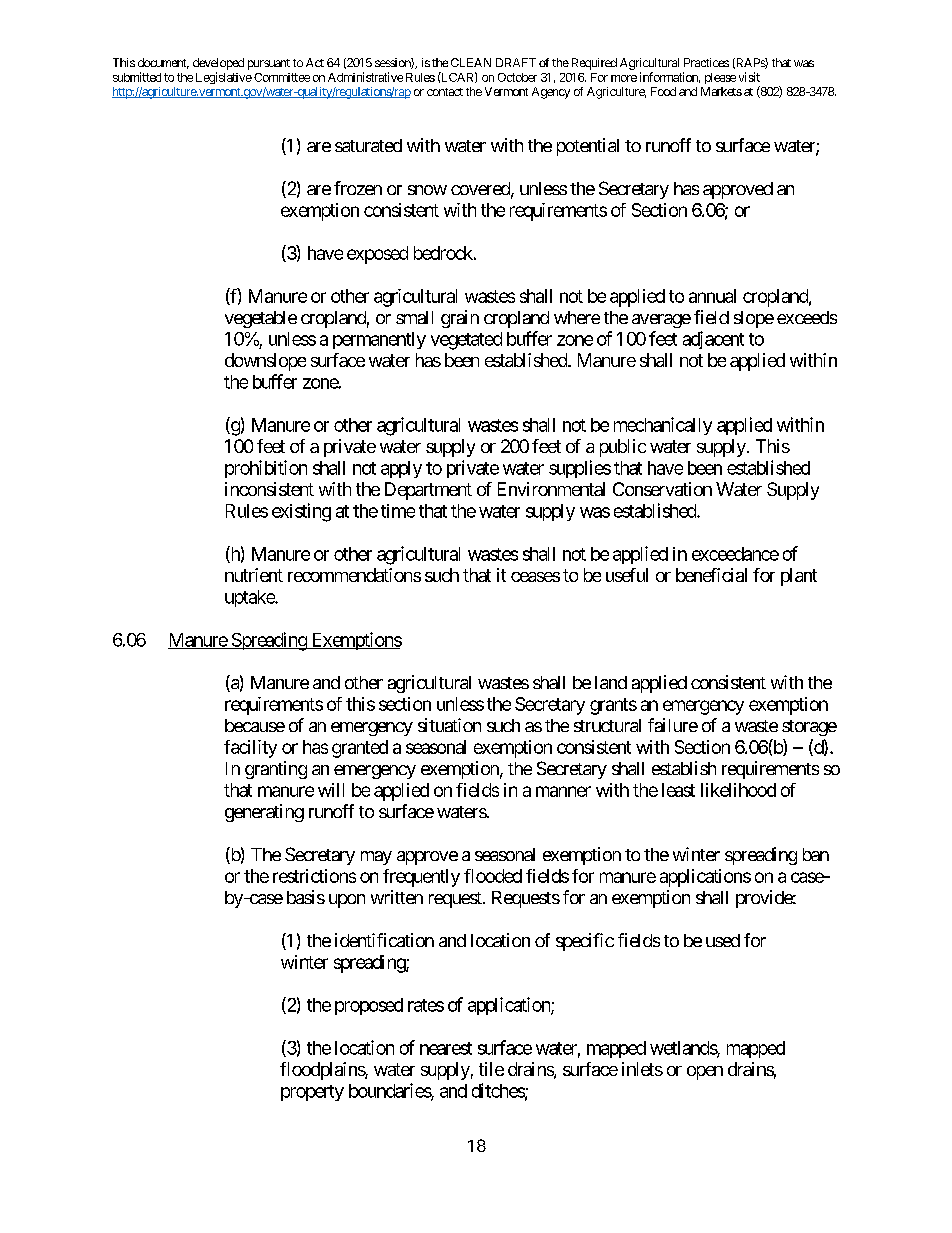 This screenshot has height=1233, width=952. What do you see at coordinates (662, 489) in the screenshot?
I see `Conservation` at bounding box center [662, 489].
